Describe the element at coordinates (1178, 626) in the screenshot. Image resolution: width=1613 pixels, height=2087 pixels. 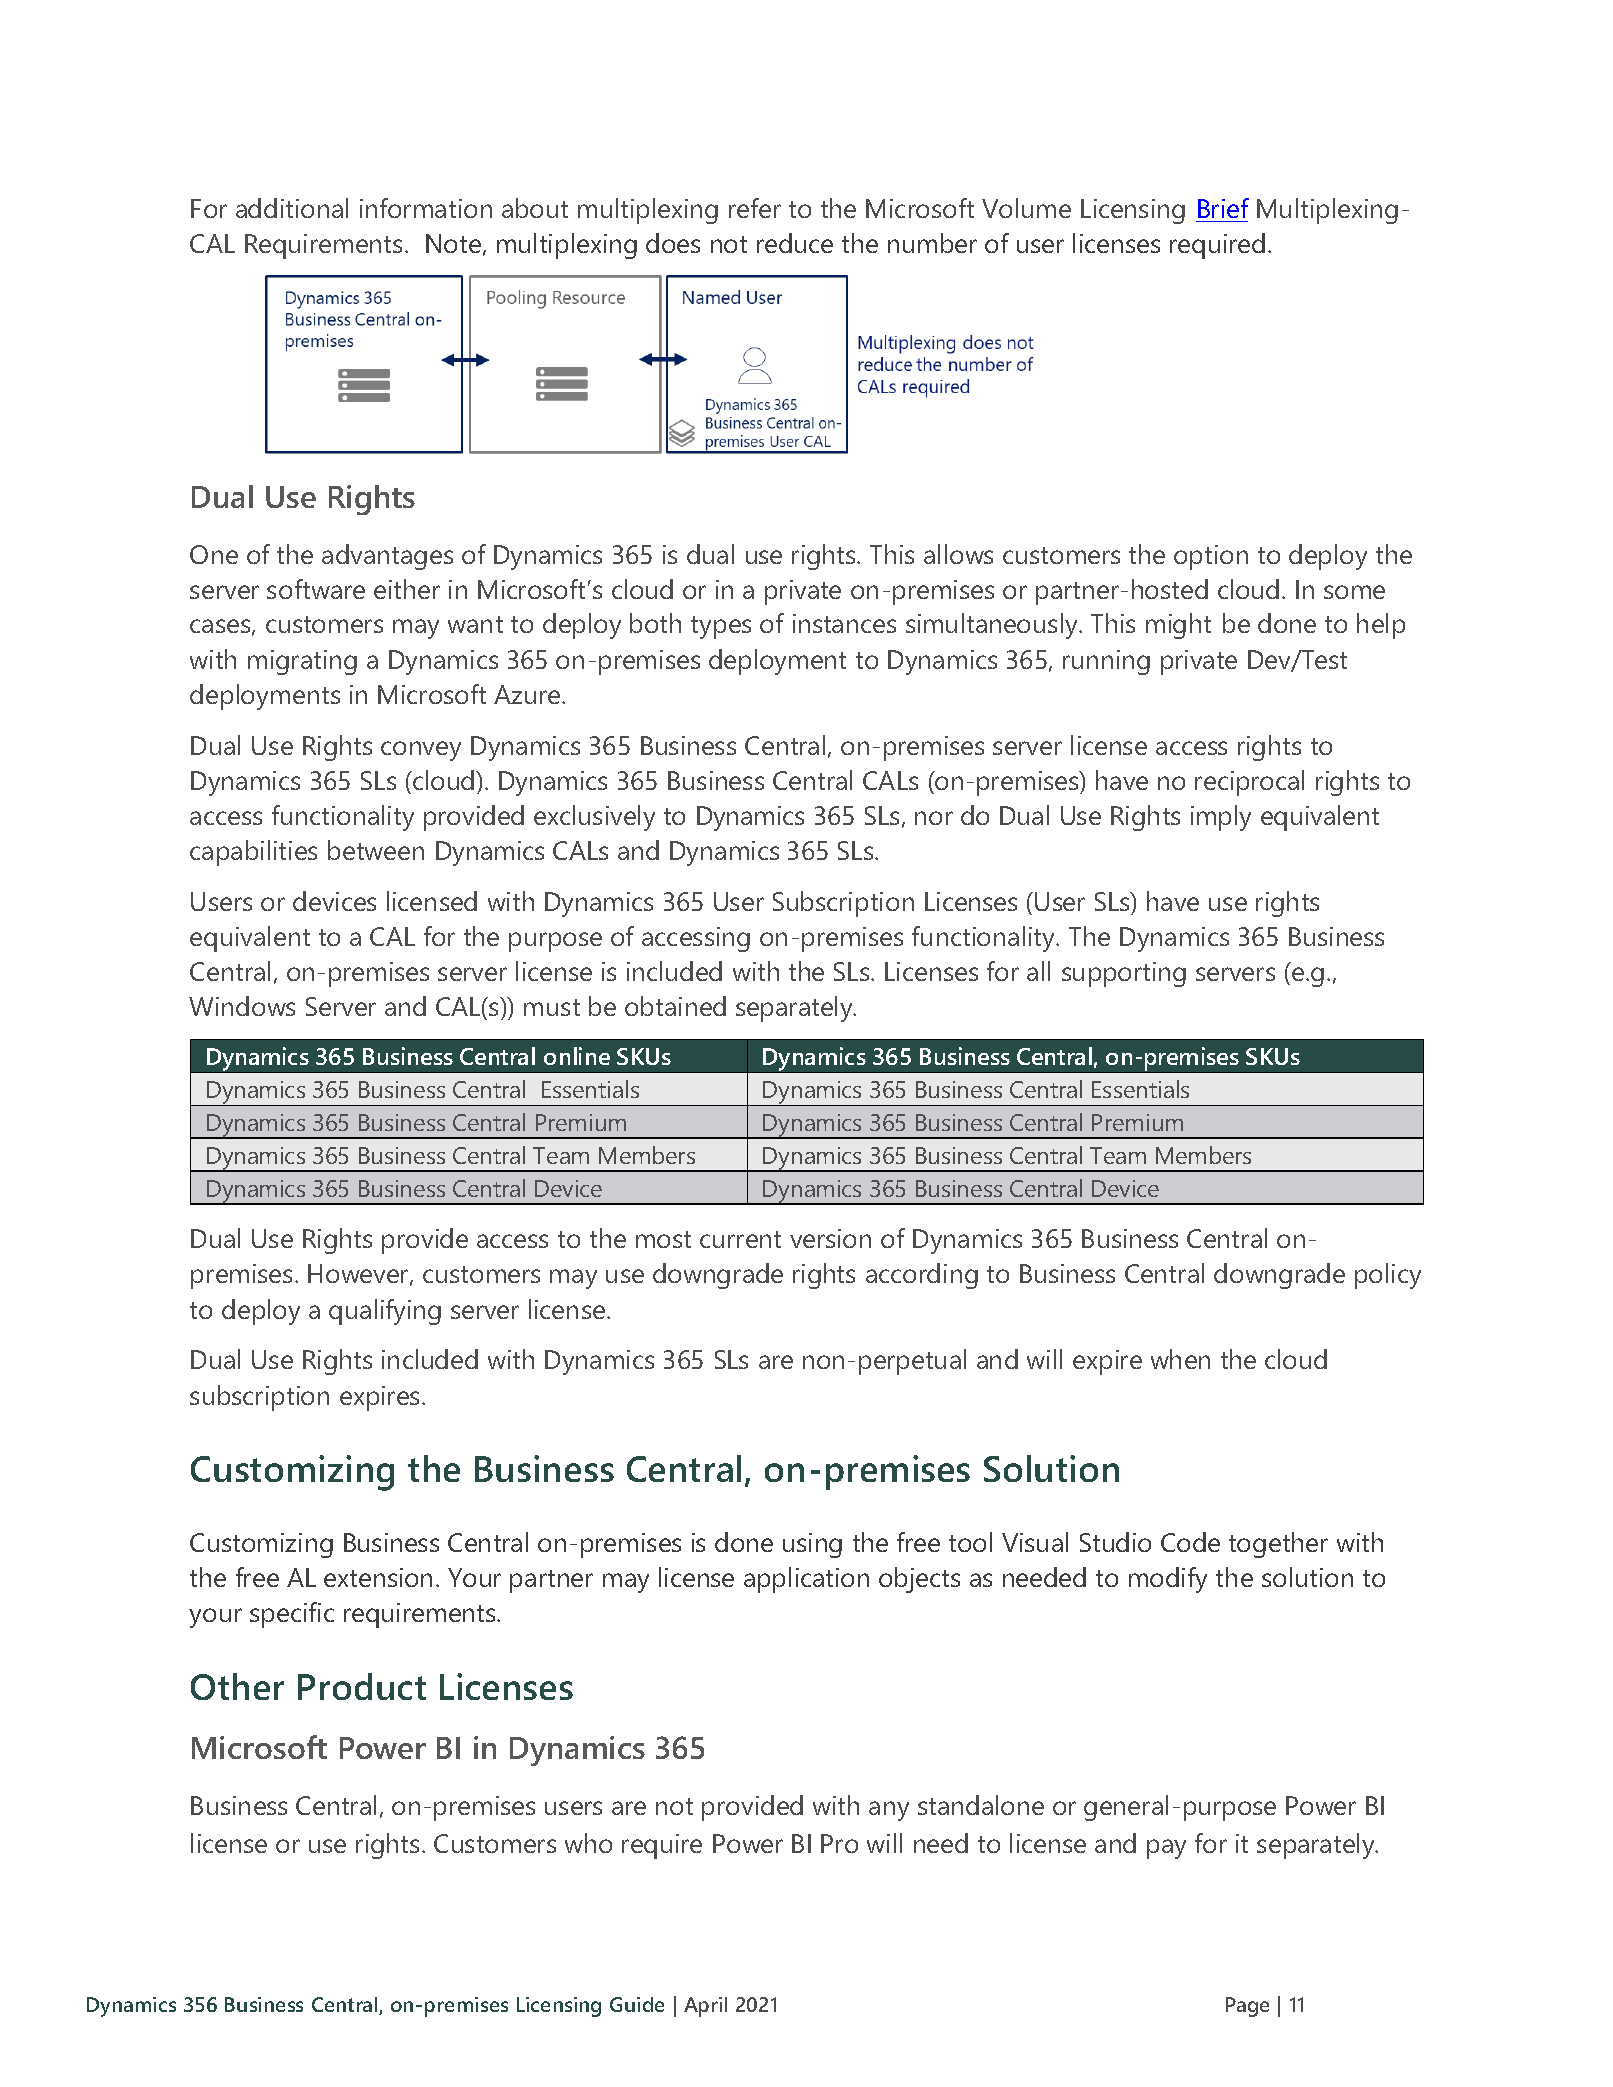
I see `might` at that location.
